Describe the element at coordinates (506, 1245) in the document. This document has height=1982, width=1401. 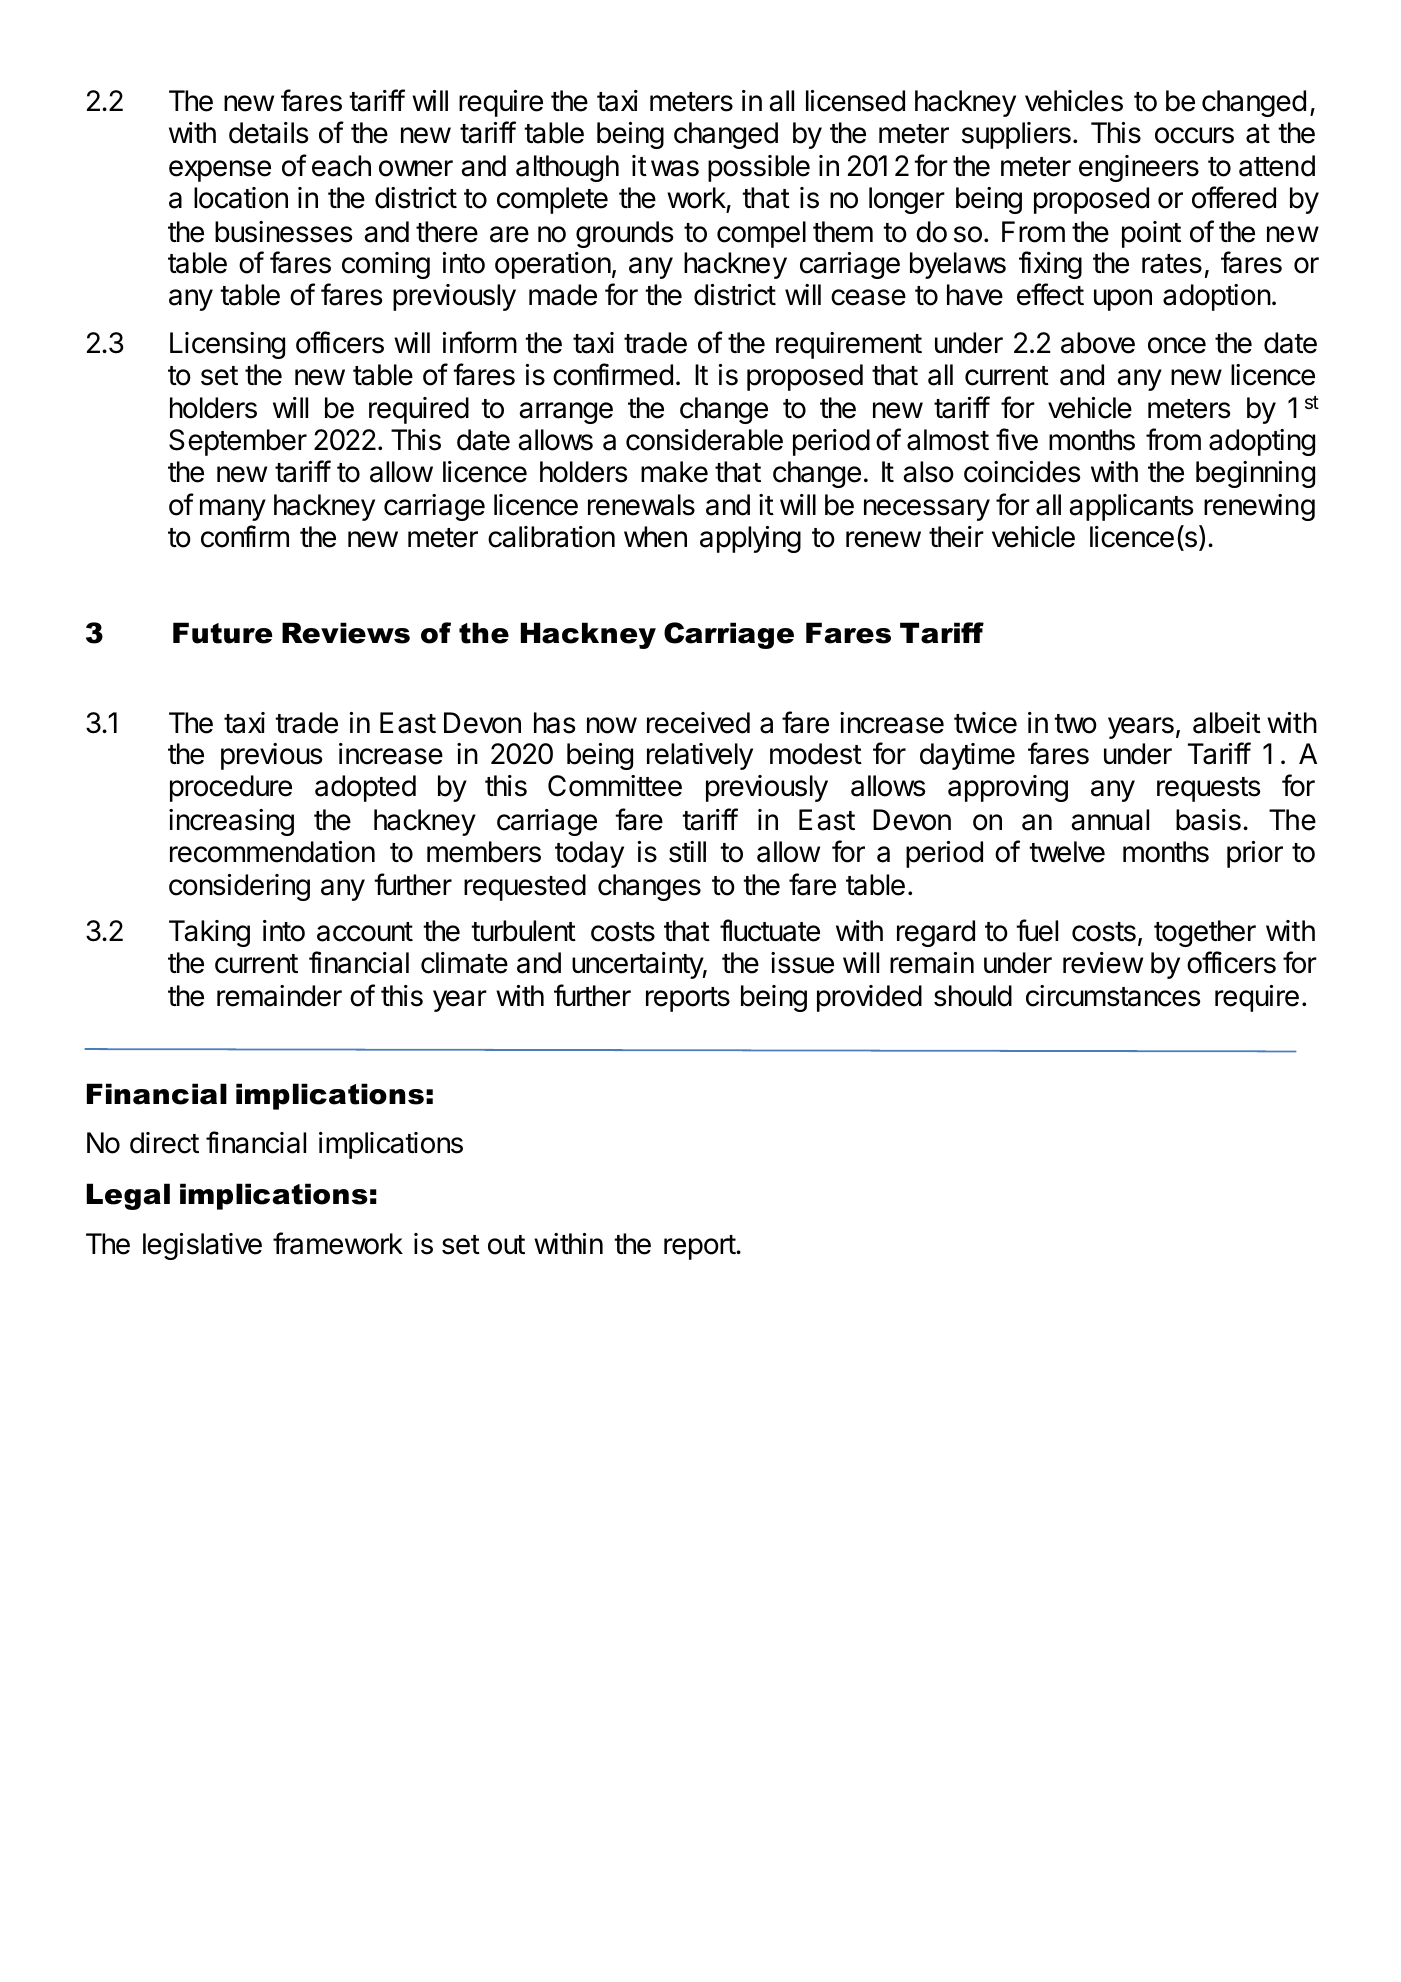
I see `out` at that location.
